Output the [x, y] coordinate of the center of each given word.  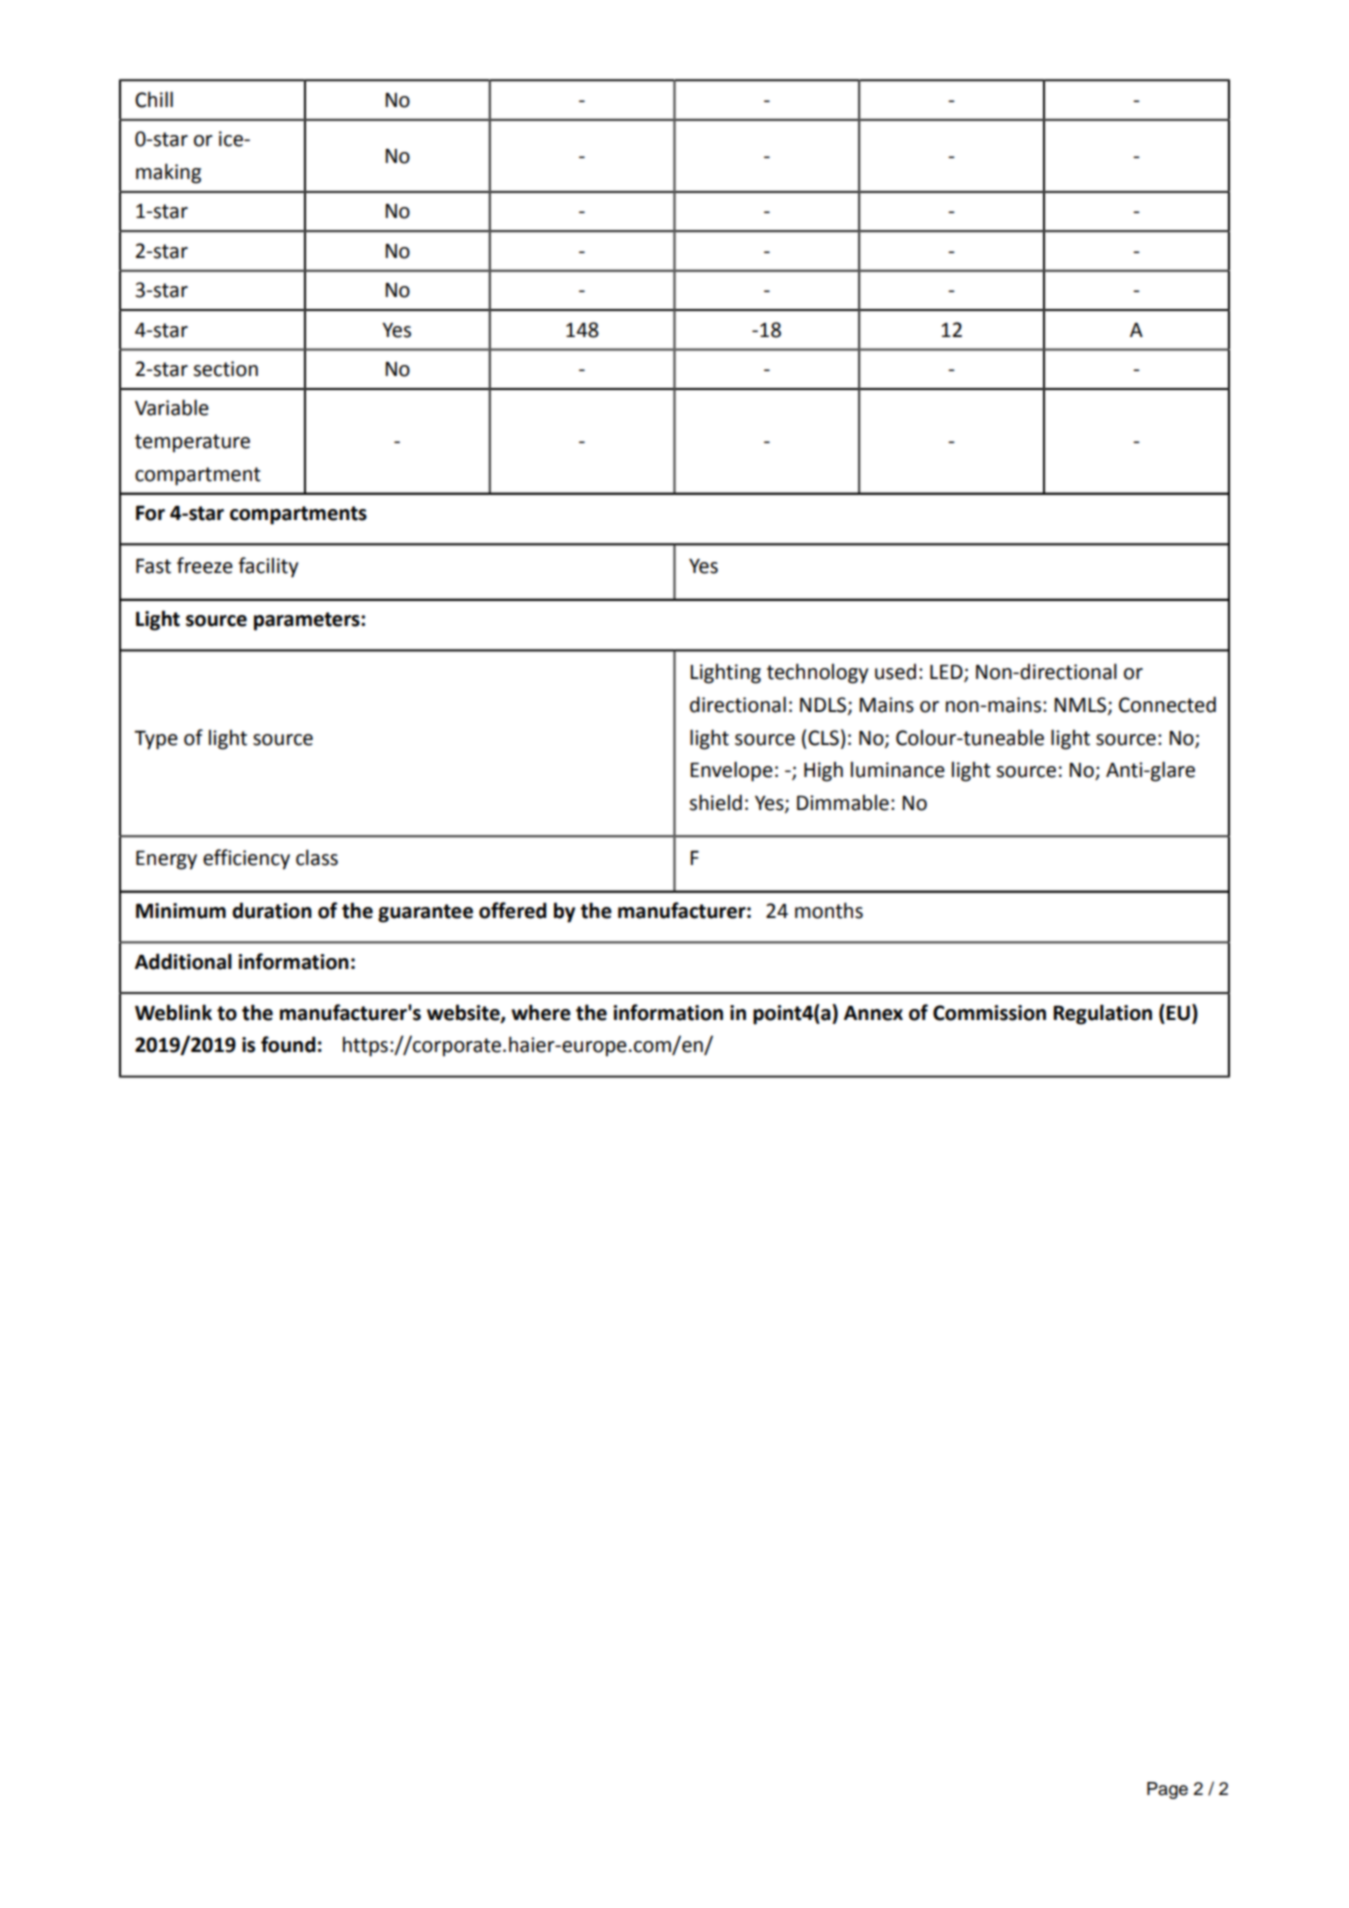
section [225, 369]
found [288, 1044]
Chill [154, 99]
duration [272, 910]
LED [947, 673]
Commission [989, 1013]
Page [1167, 1790]
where [541, 1012]
